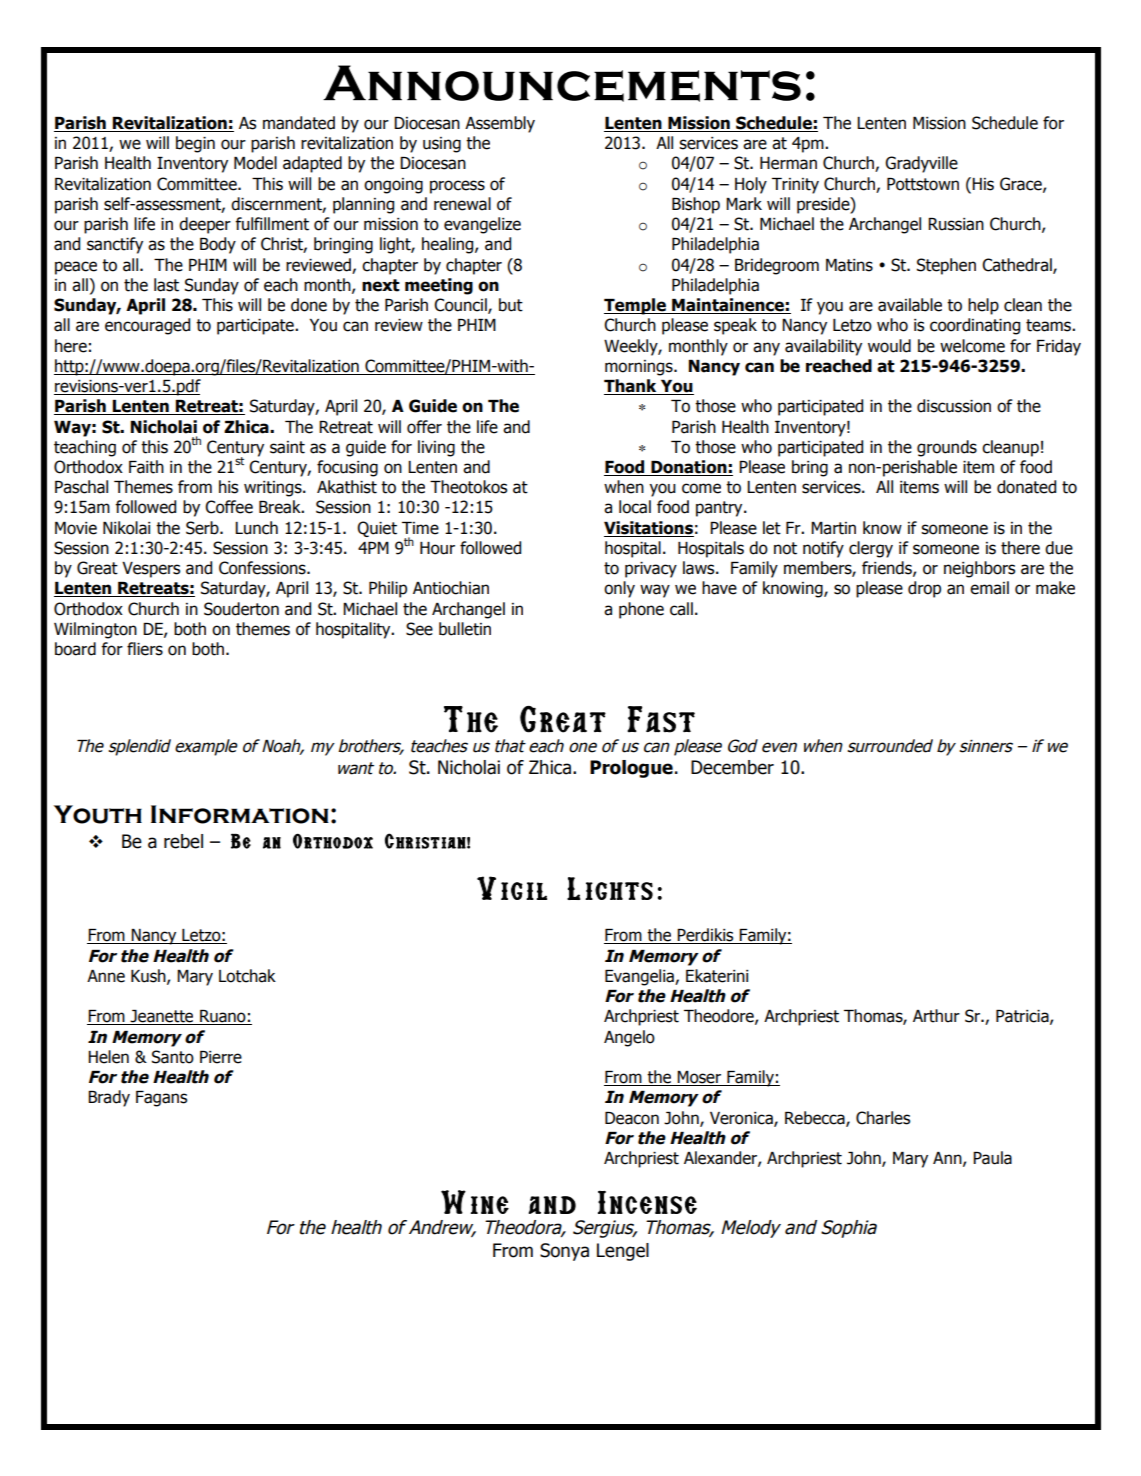 This screenshot has height=1476, width=1141. What do you see at coordinates (195, 144) in the screenshot?
I see `begin` at bounding box center [195, 144].
